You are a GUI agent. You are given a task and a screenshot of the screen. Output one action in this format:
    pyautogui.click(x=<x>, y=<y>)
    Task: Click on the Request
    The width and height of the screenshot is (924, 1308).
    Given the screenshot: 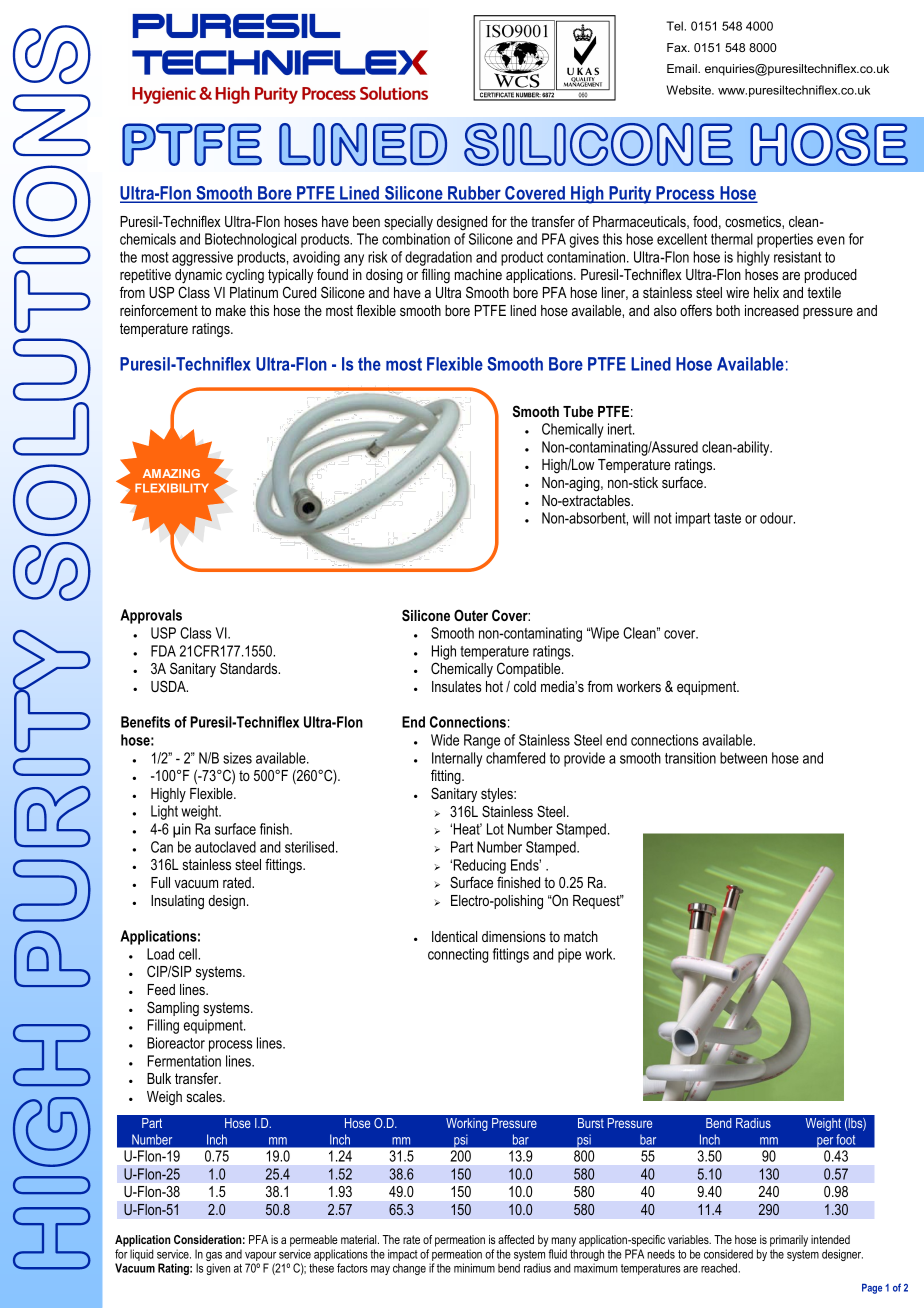 What is the action you would take?
    pyautogui.click(x=597, y=902)
